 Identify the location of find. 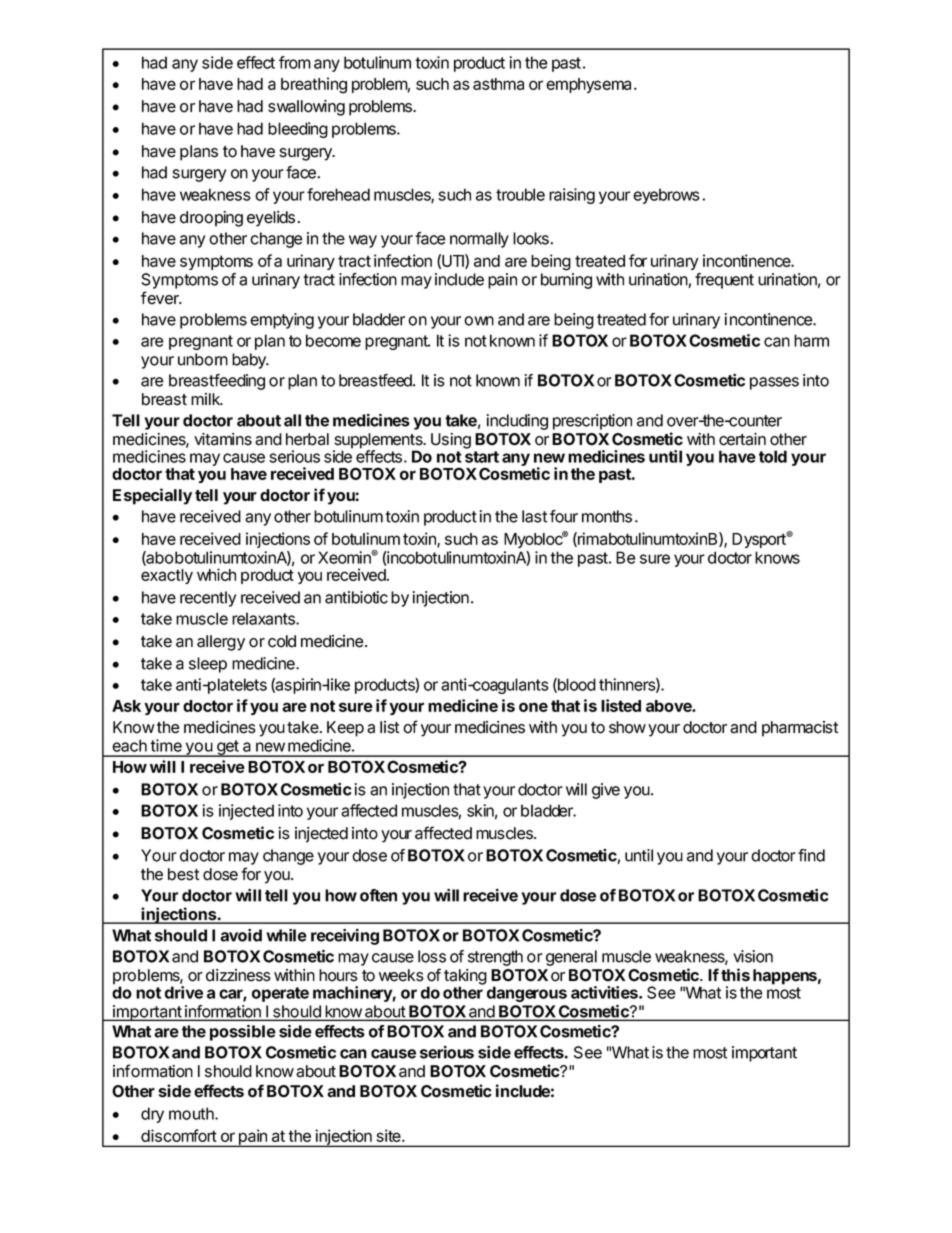
(811, 855).
